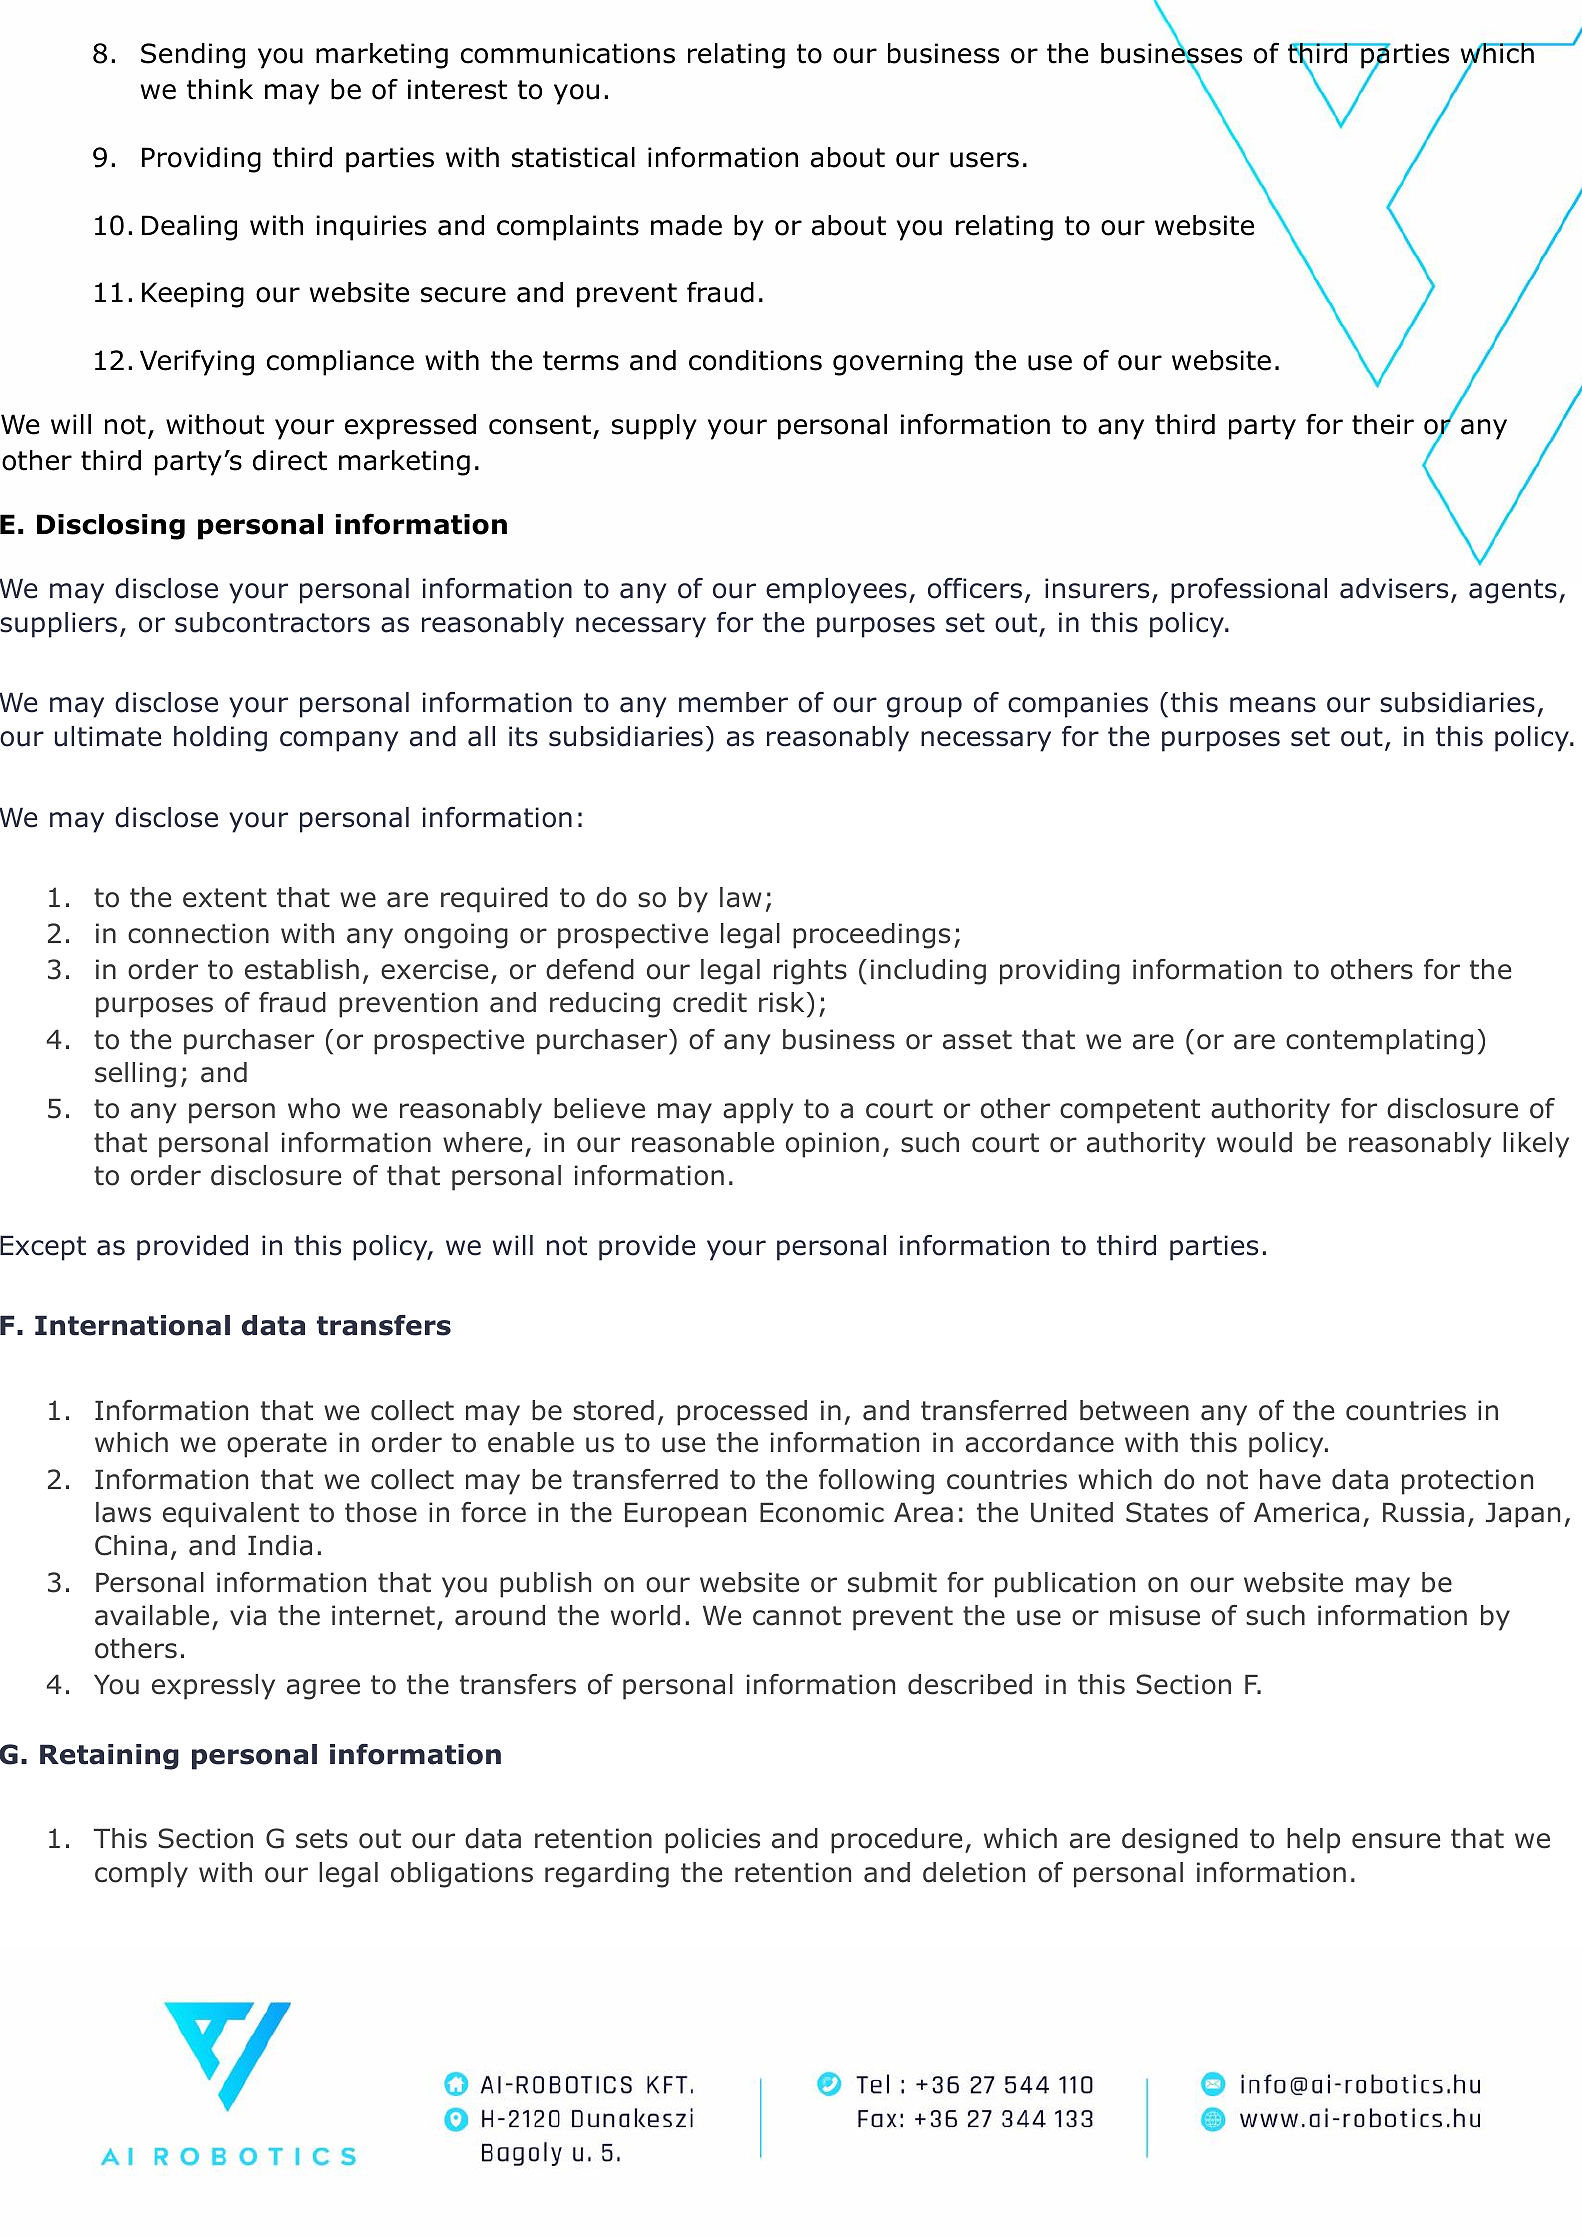 Image resolution: width=1582 pixels, height=2237 pixels. What do you see at coordinates (322, 1839) in the screenshot?
I see `sets` at bounding box center [322, 1839].
